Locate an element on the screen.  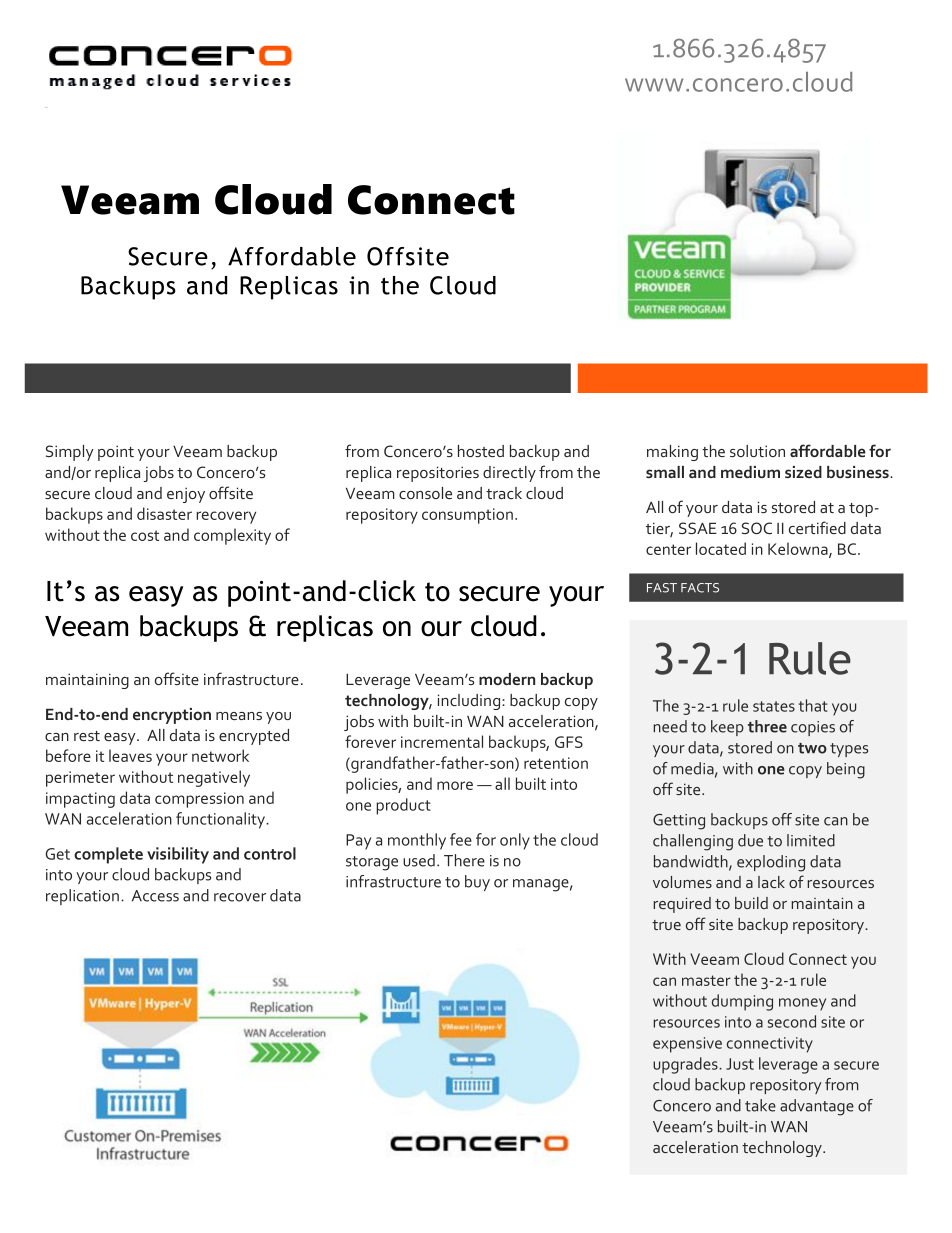
negatively is located at coordinates (214, 778).
